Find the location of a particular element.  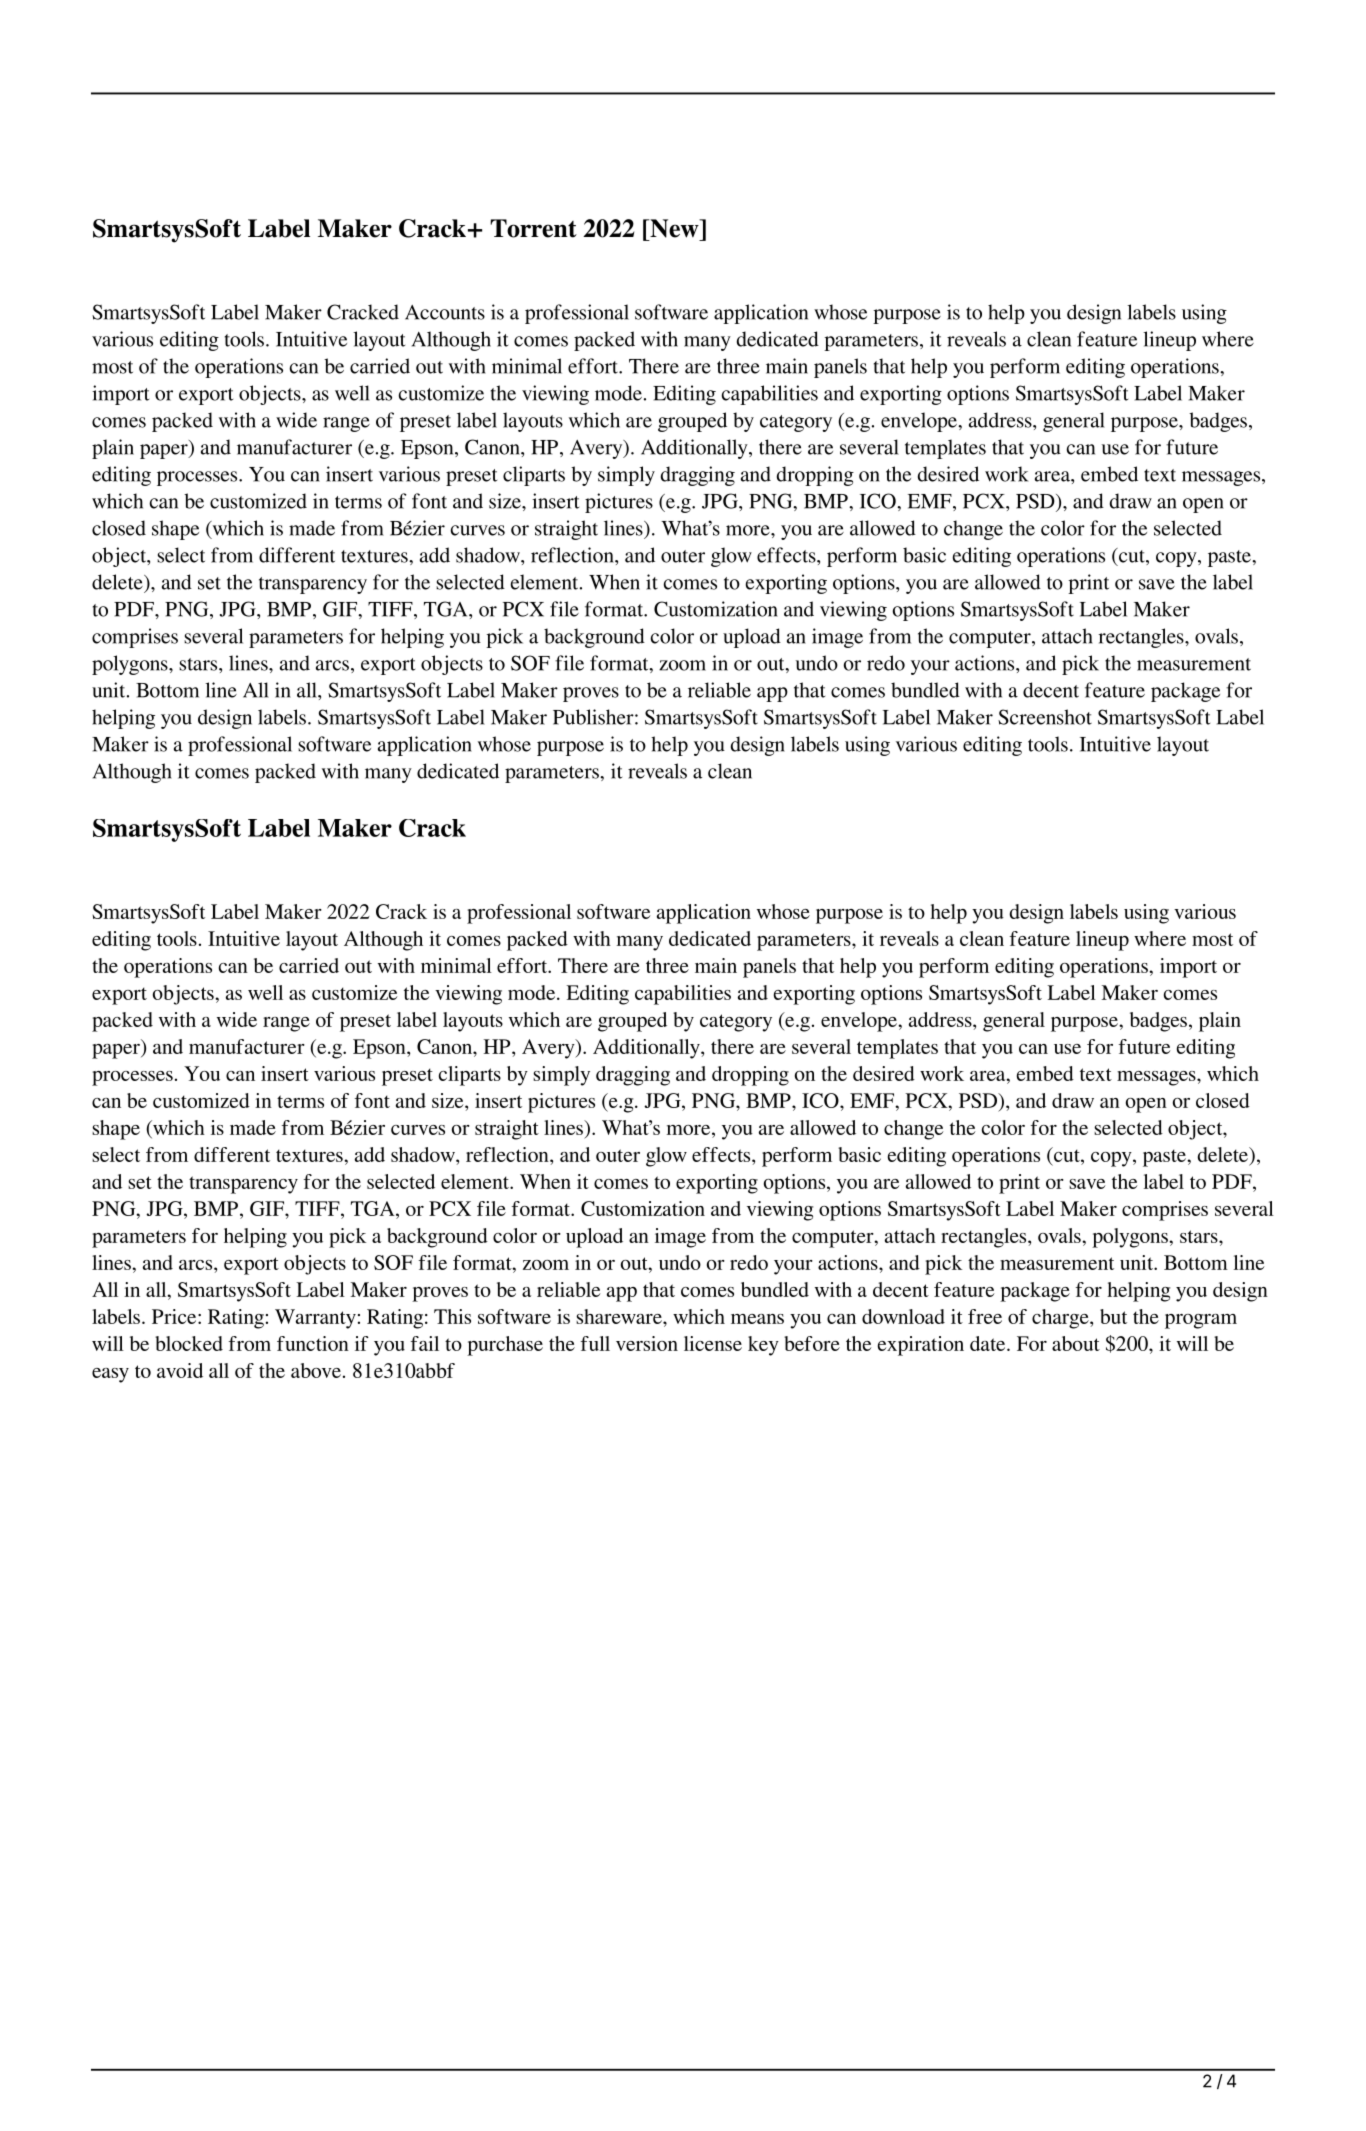

about is located at coordinates (1076, 1343).
